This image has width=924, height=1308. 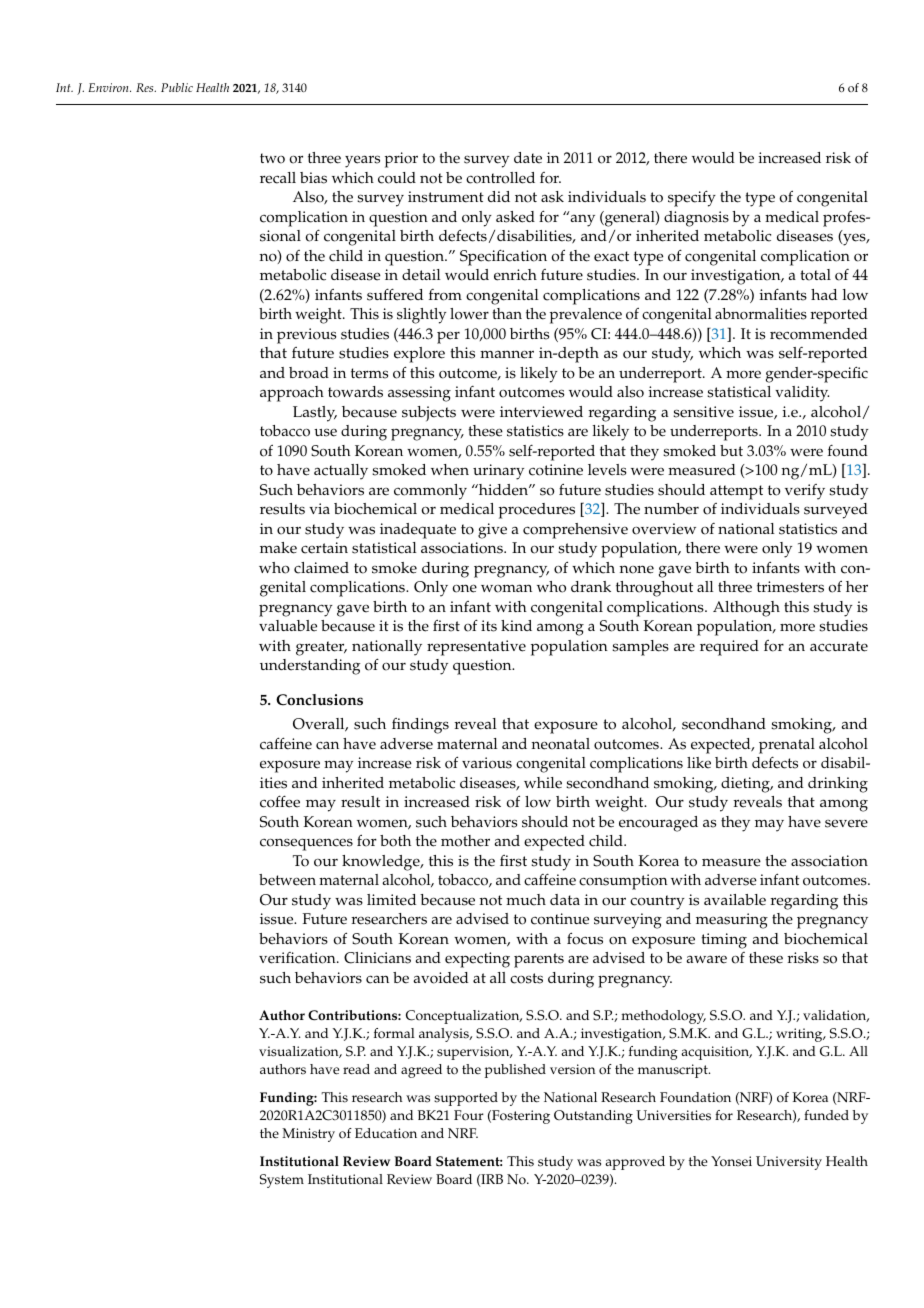 What do you see at coordinates (735, 900) in the image?
I see `available` at bounding box center [735, 900].
